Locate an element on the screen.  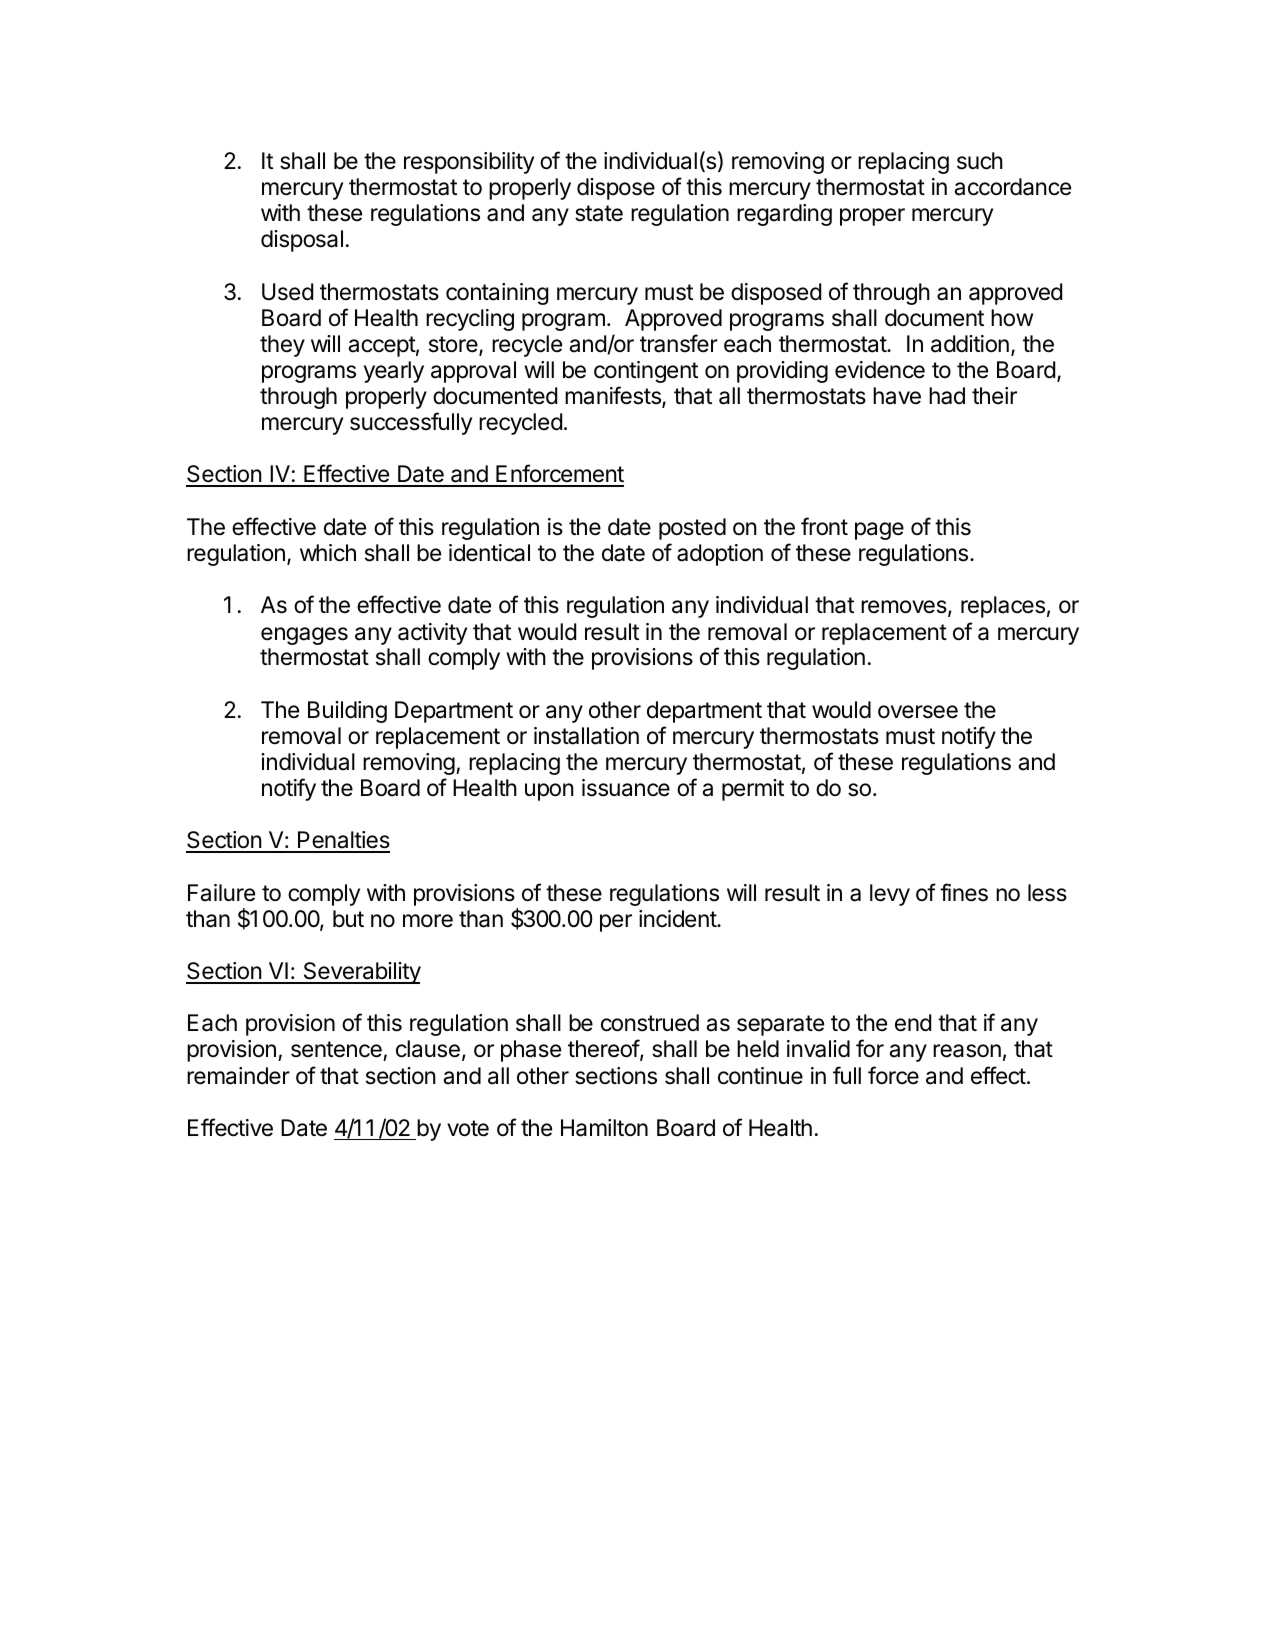
Penalties is located at coordinates (343, 841).
